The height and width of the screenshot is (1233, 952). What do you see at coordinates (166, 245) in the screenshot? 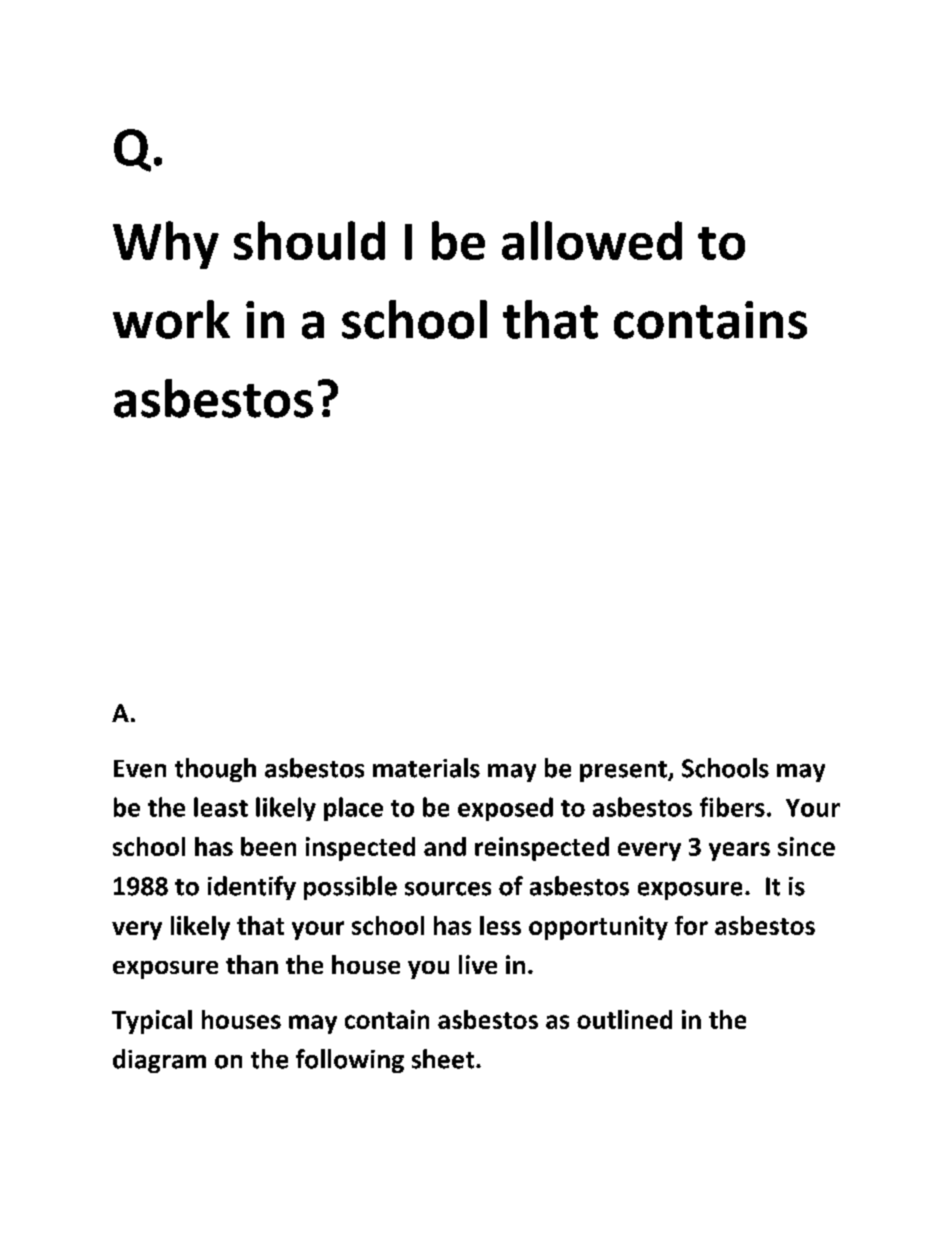
I see `Why` at bounding box center [166, 245].
